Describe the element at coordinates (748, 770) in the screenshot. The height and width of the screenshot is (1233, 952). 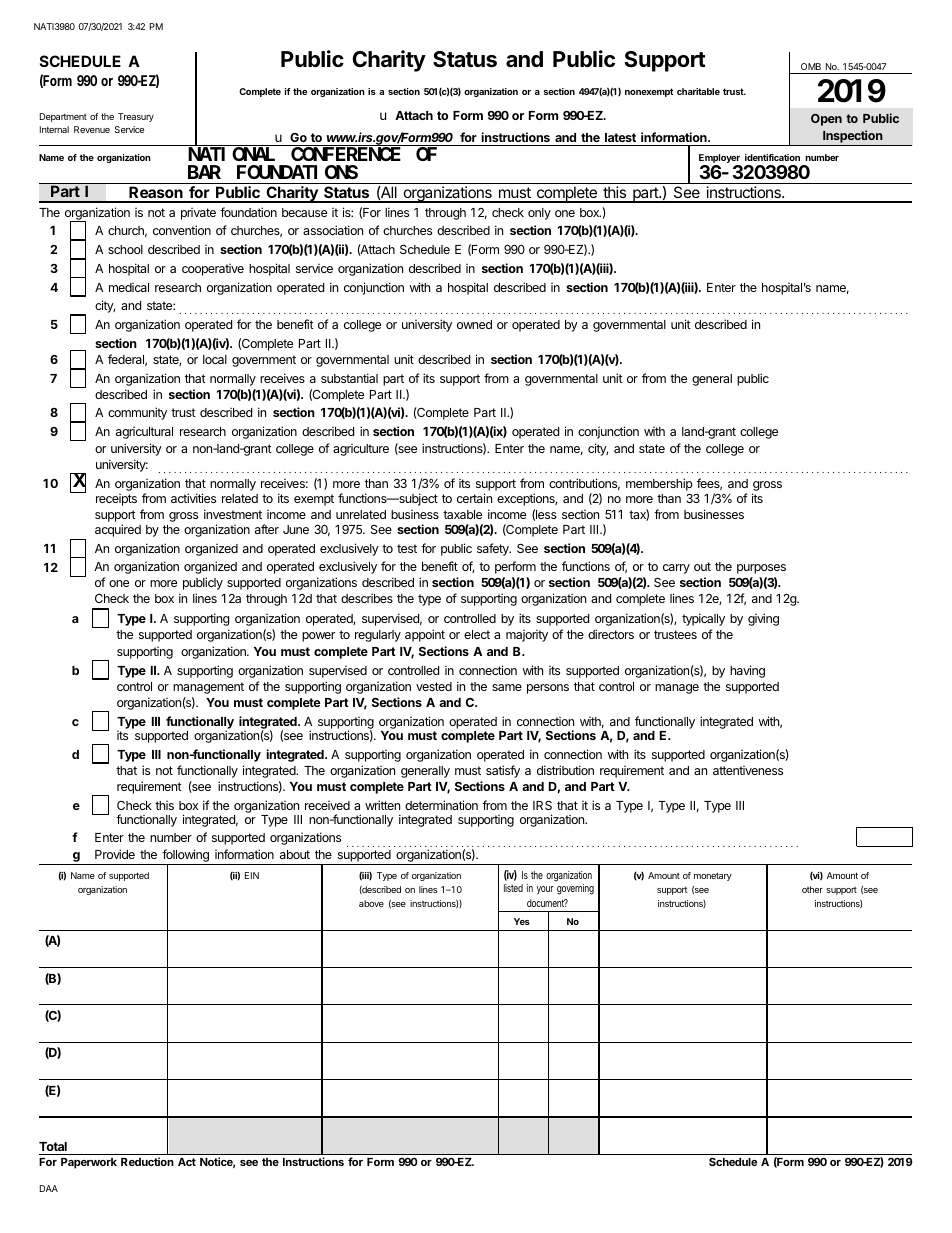
I see `attentiveness` at that location.
